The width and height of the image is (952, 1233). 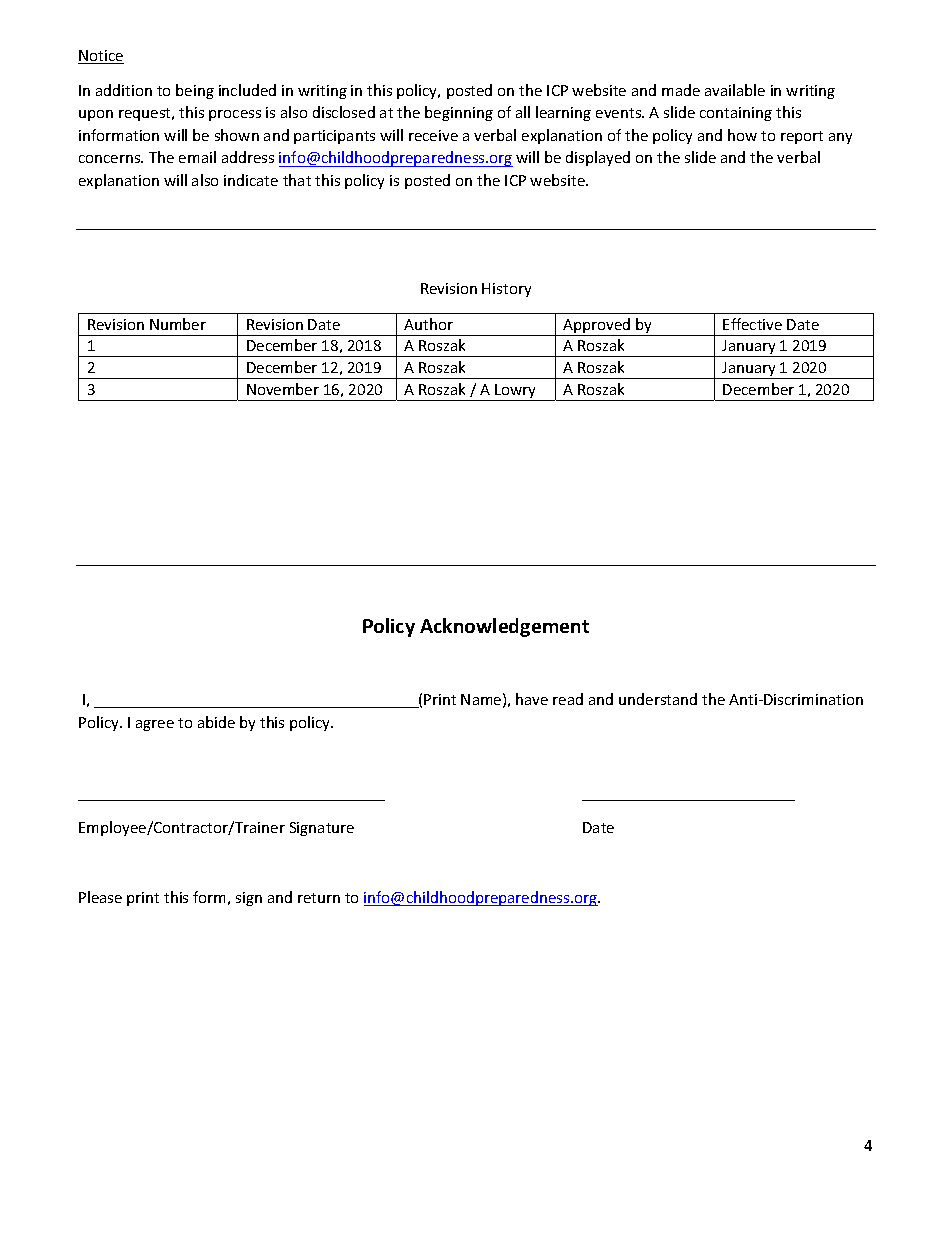 I want to click on beginning, so click(x=459, y=113).
